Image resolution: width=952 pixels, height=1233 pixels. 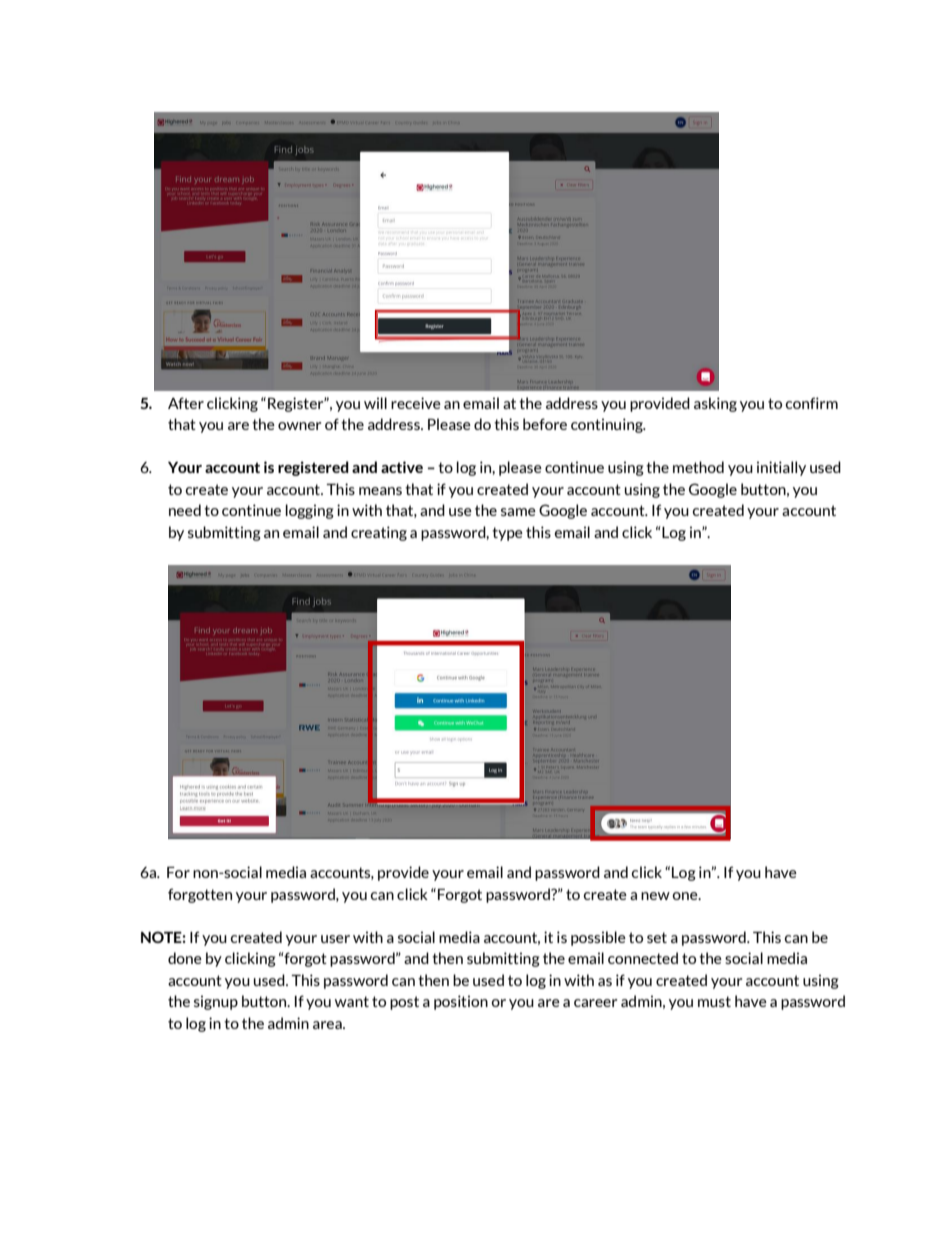 What do you see at coordinates (657, 937) in the screenshot?
I see `set` at bounding box center [657, 937].
